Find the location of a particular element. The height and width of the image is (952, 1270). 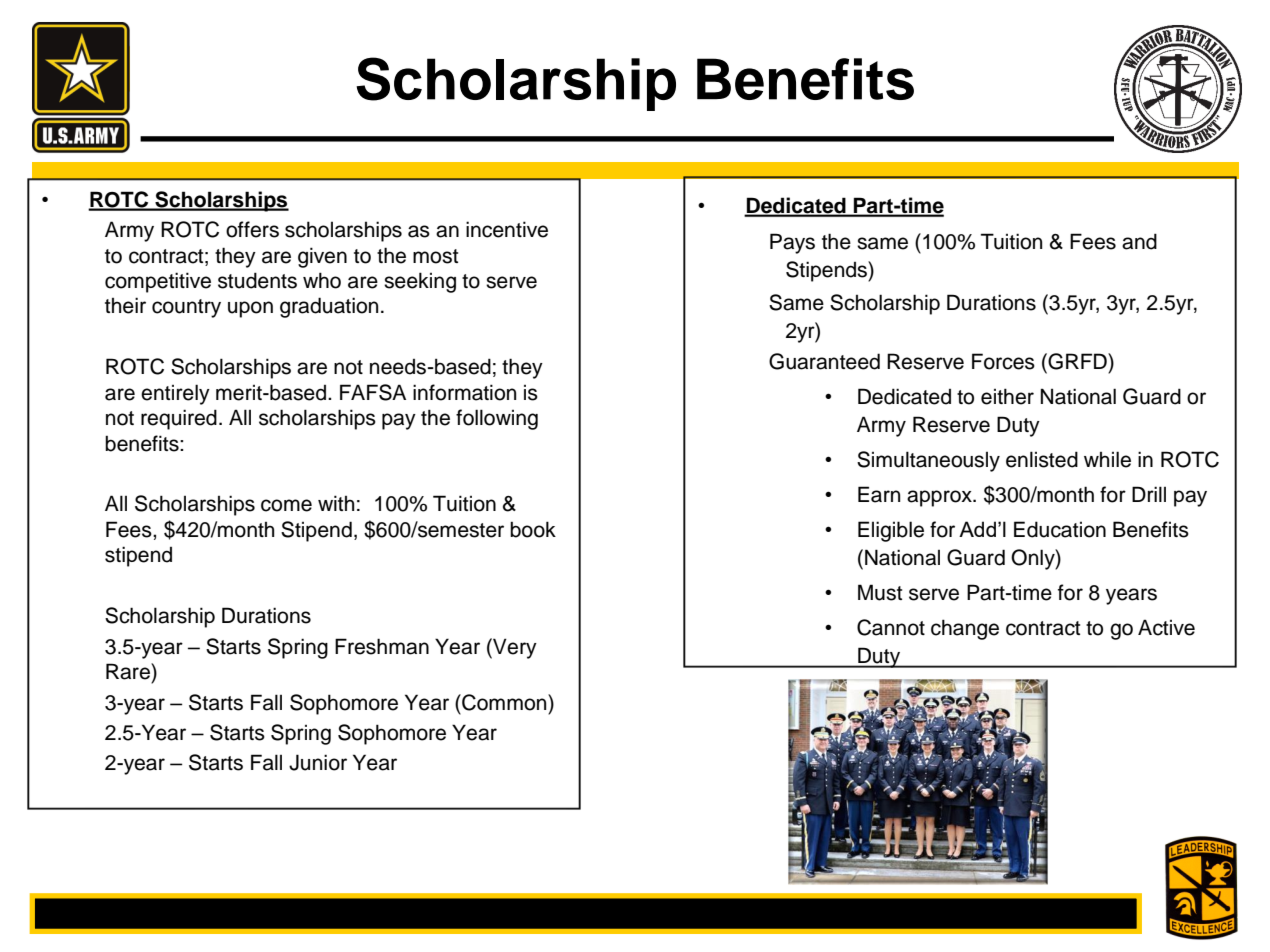

Cannot is located at coordinates (891, 627).
